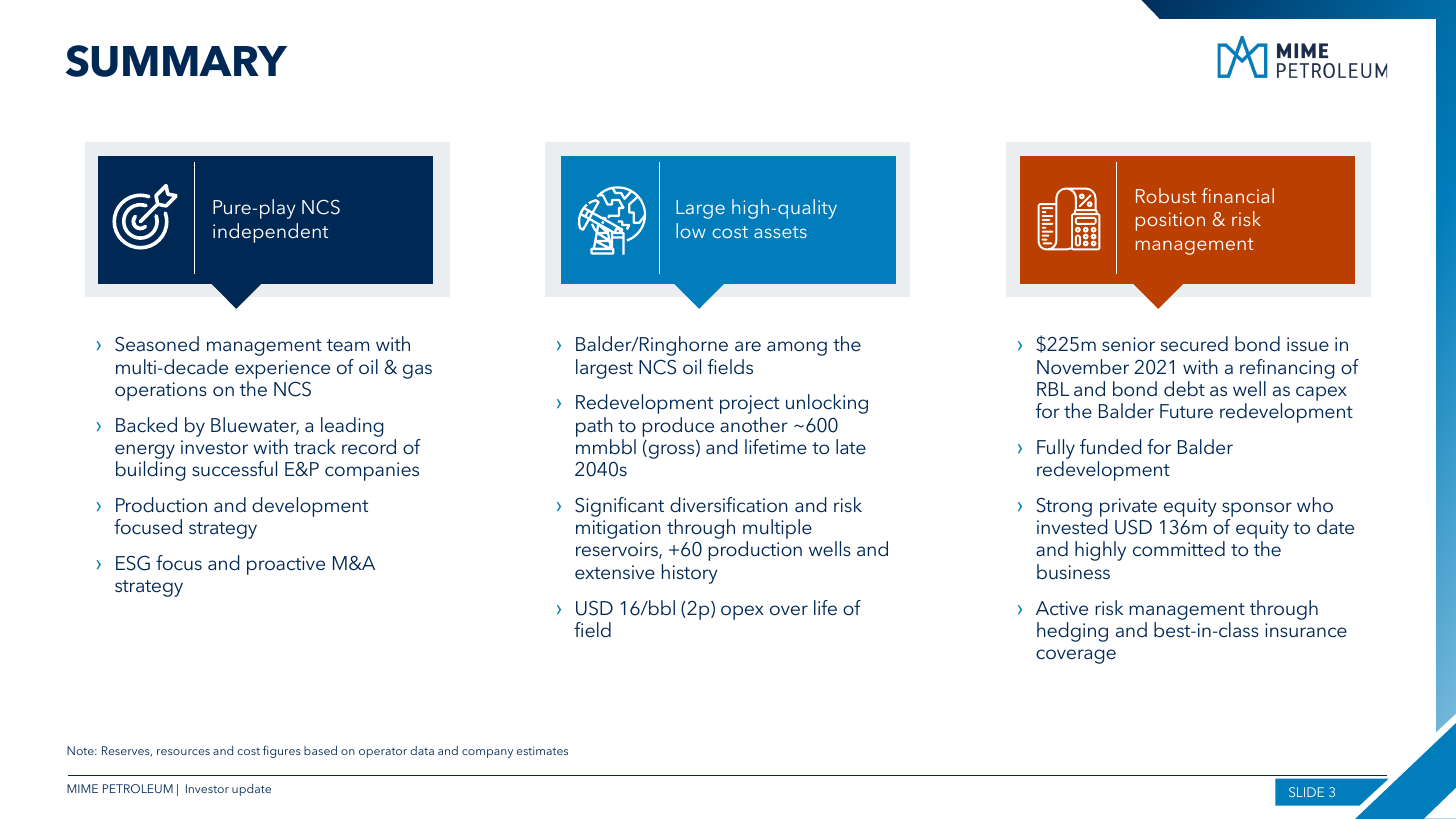  What do you see at coordinates (742, 612) in the page?
I see `opex` at bounding box center [742, 612].
